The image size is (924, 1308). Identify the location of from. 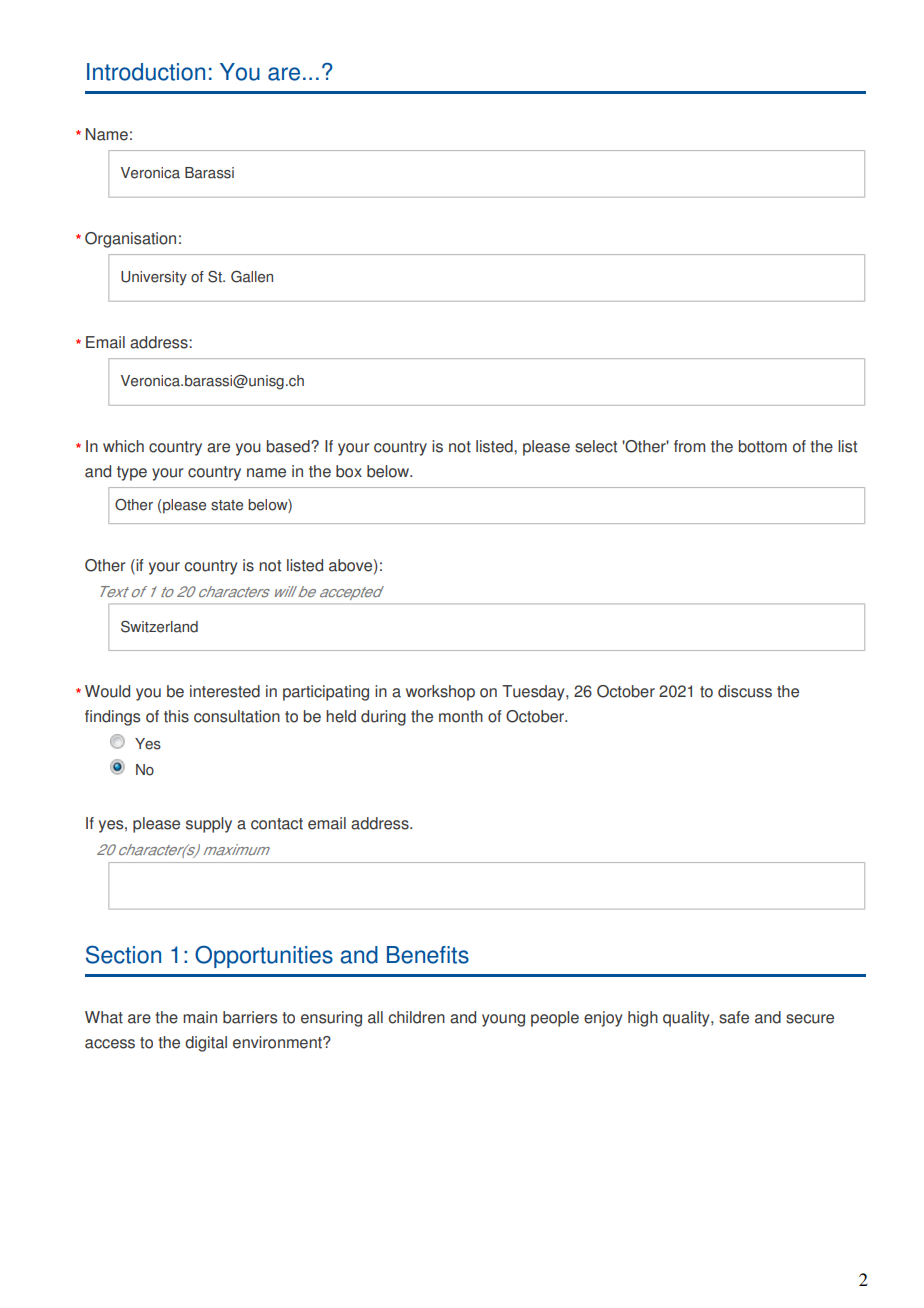
(689, 446).
